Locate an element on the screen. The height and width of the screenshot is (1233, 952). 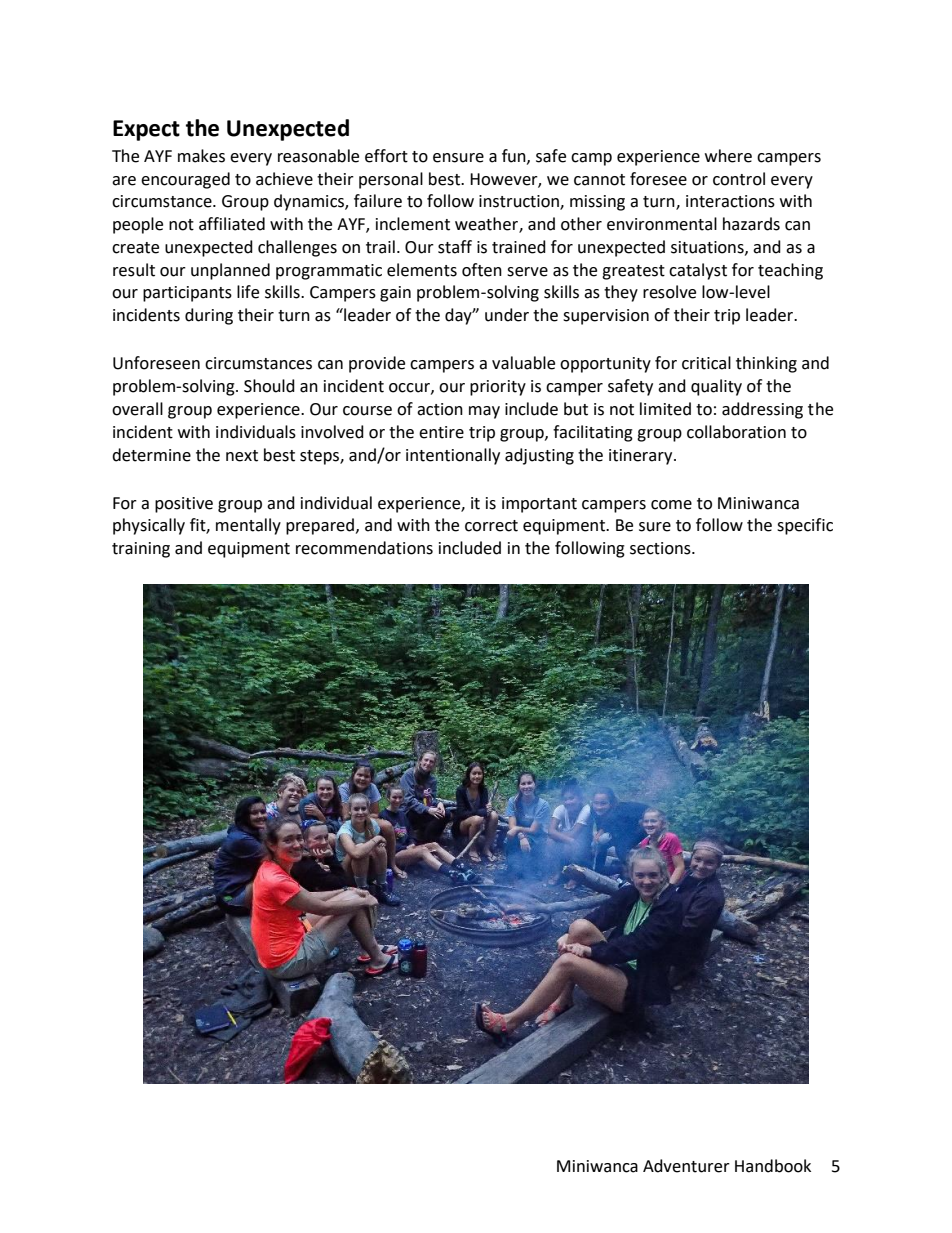
Adventurer is located at coordinates (686, 1166).
